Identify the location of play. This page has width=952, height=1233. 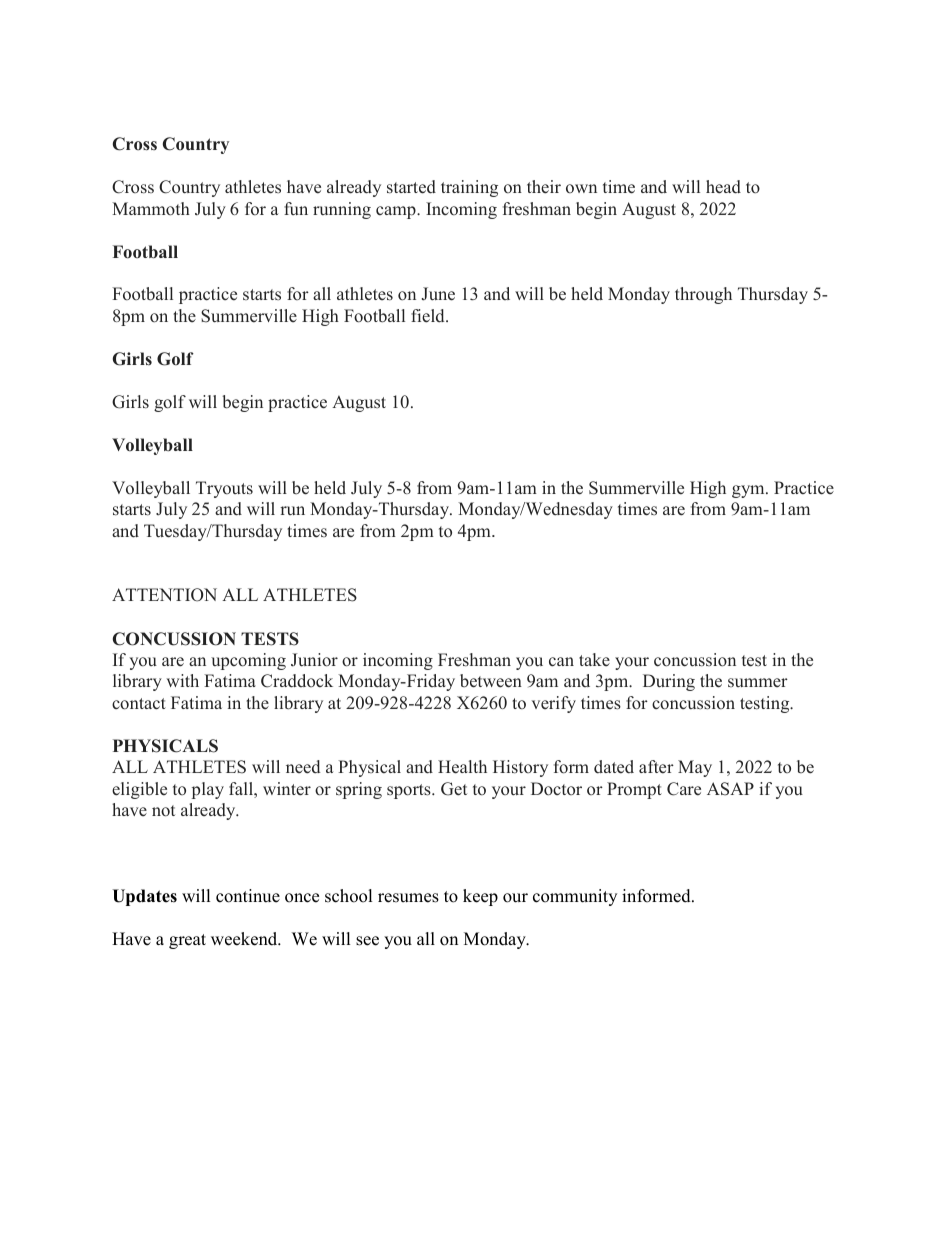
(208, 790).
